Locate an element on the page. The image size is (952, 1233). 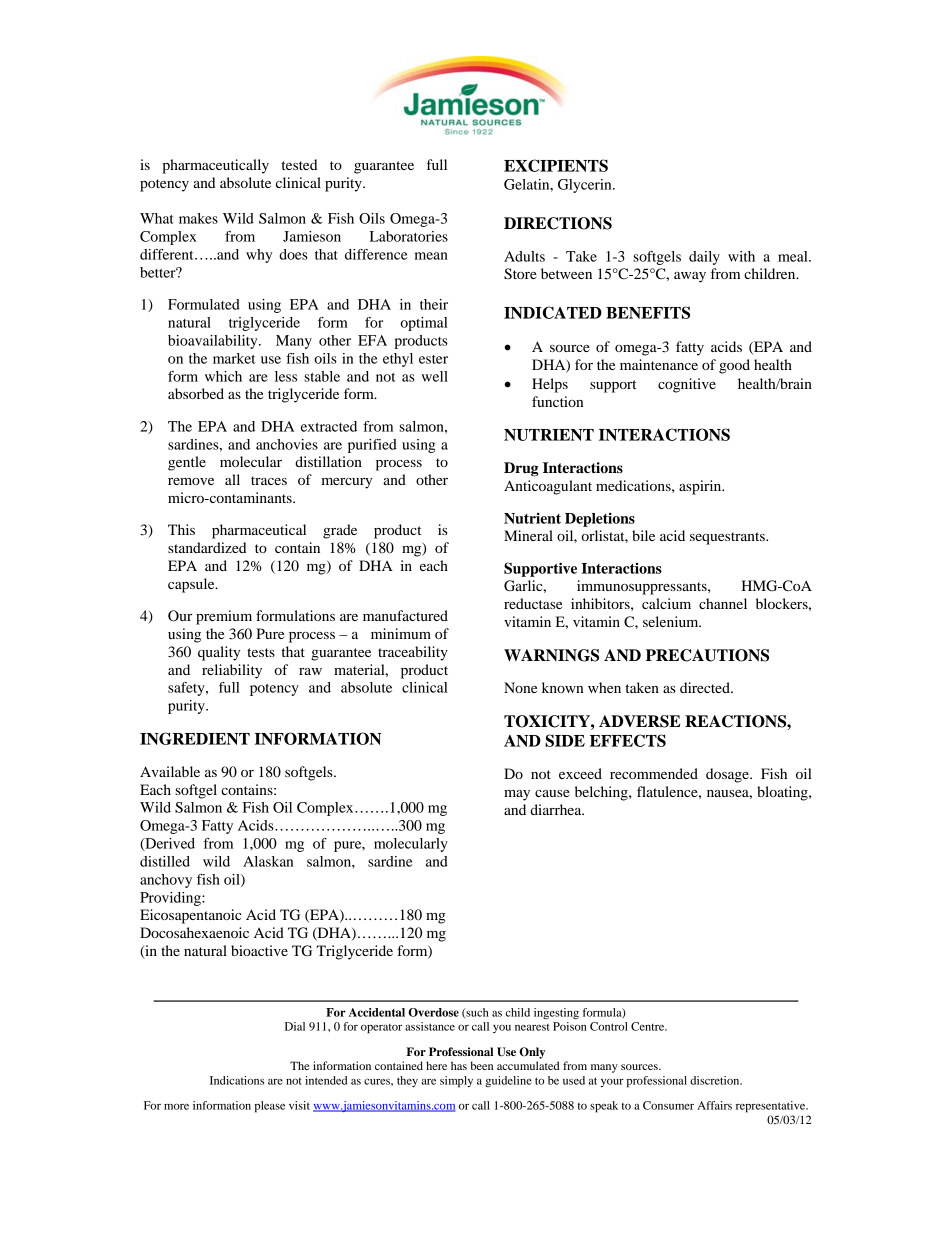
may is located at coordinates (517, 795).
